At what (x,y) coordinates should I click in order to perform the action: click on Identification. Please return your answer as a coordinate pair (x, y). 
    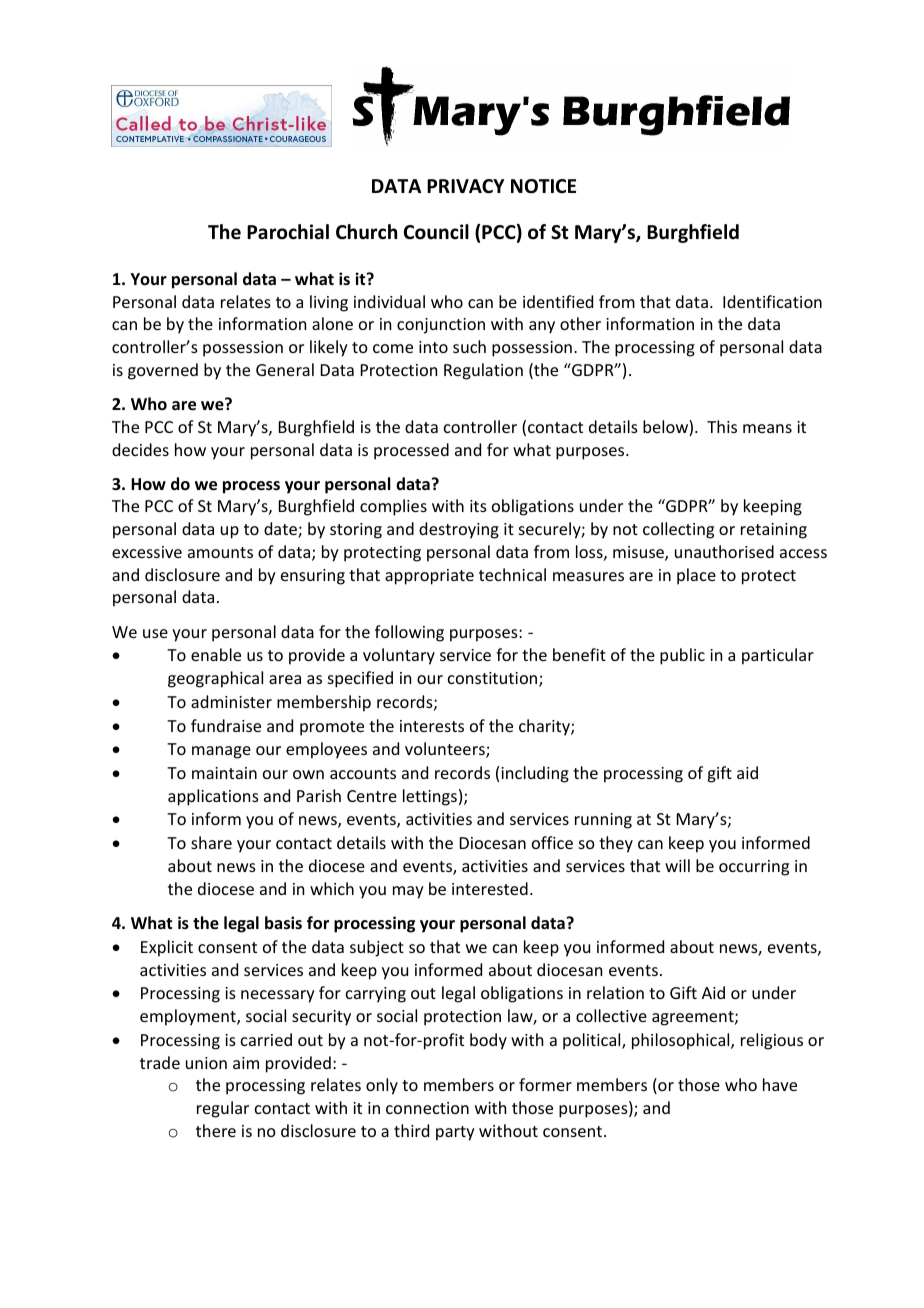
    Looking at the image, I should click on (772, 301).
